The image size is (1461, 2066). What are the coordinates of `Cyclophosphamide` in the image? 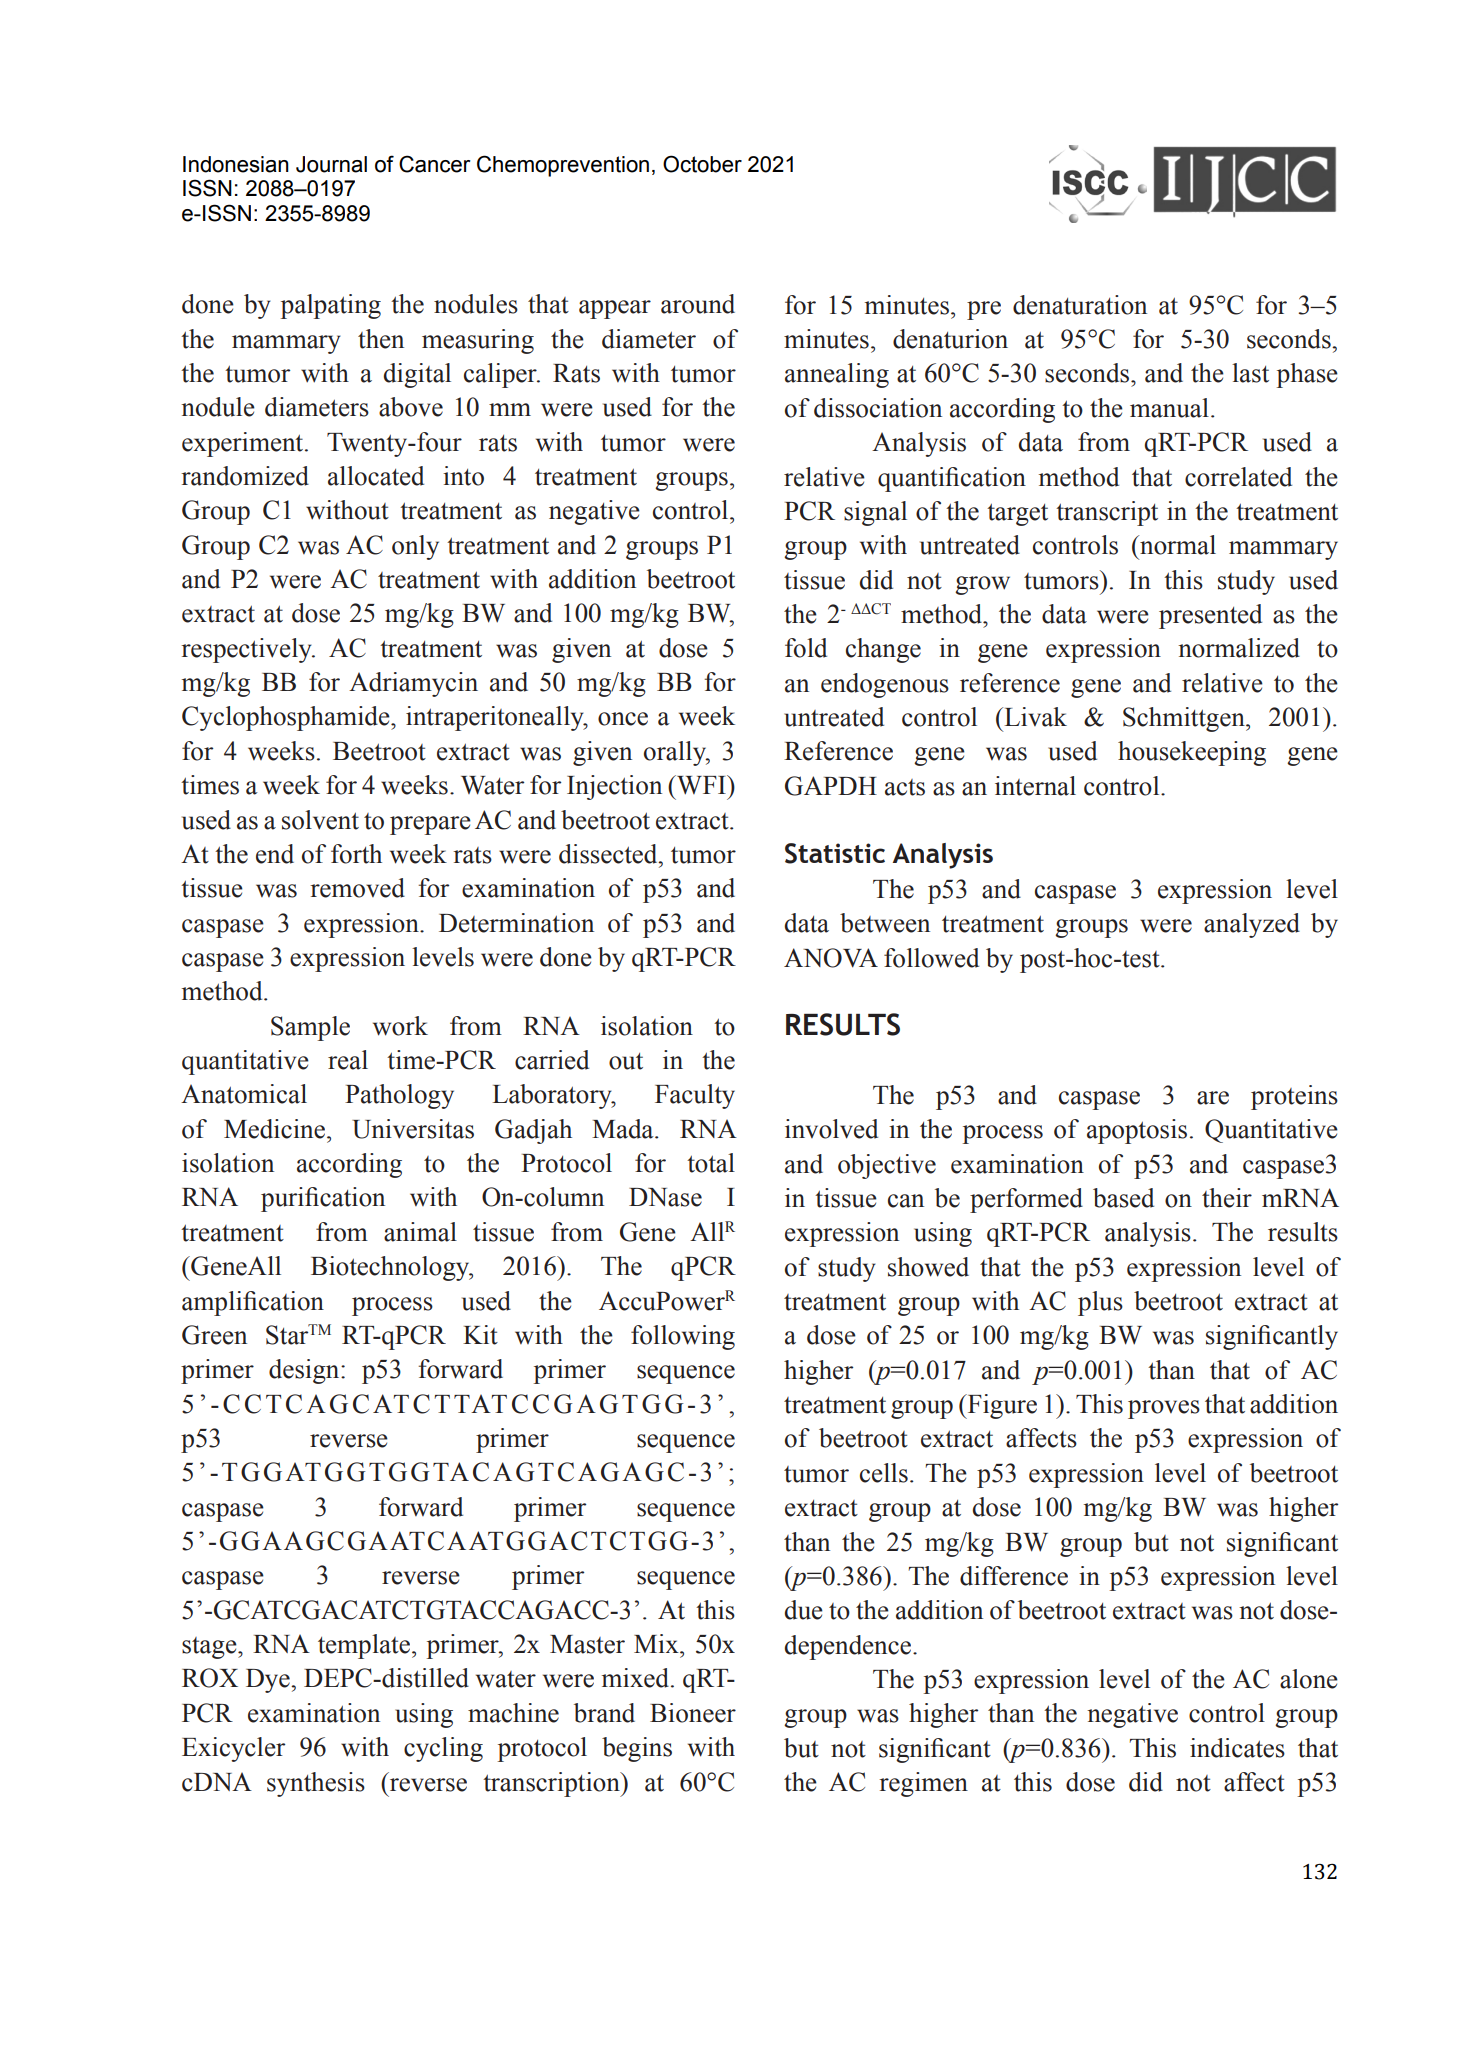 It's located at (287, 718).
